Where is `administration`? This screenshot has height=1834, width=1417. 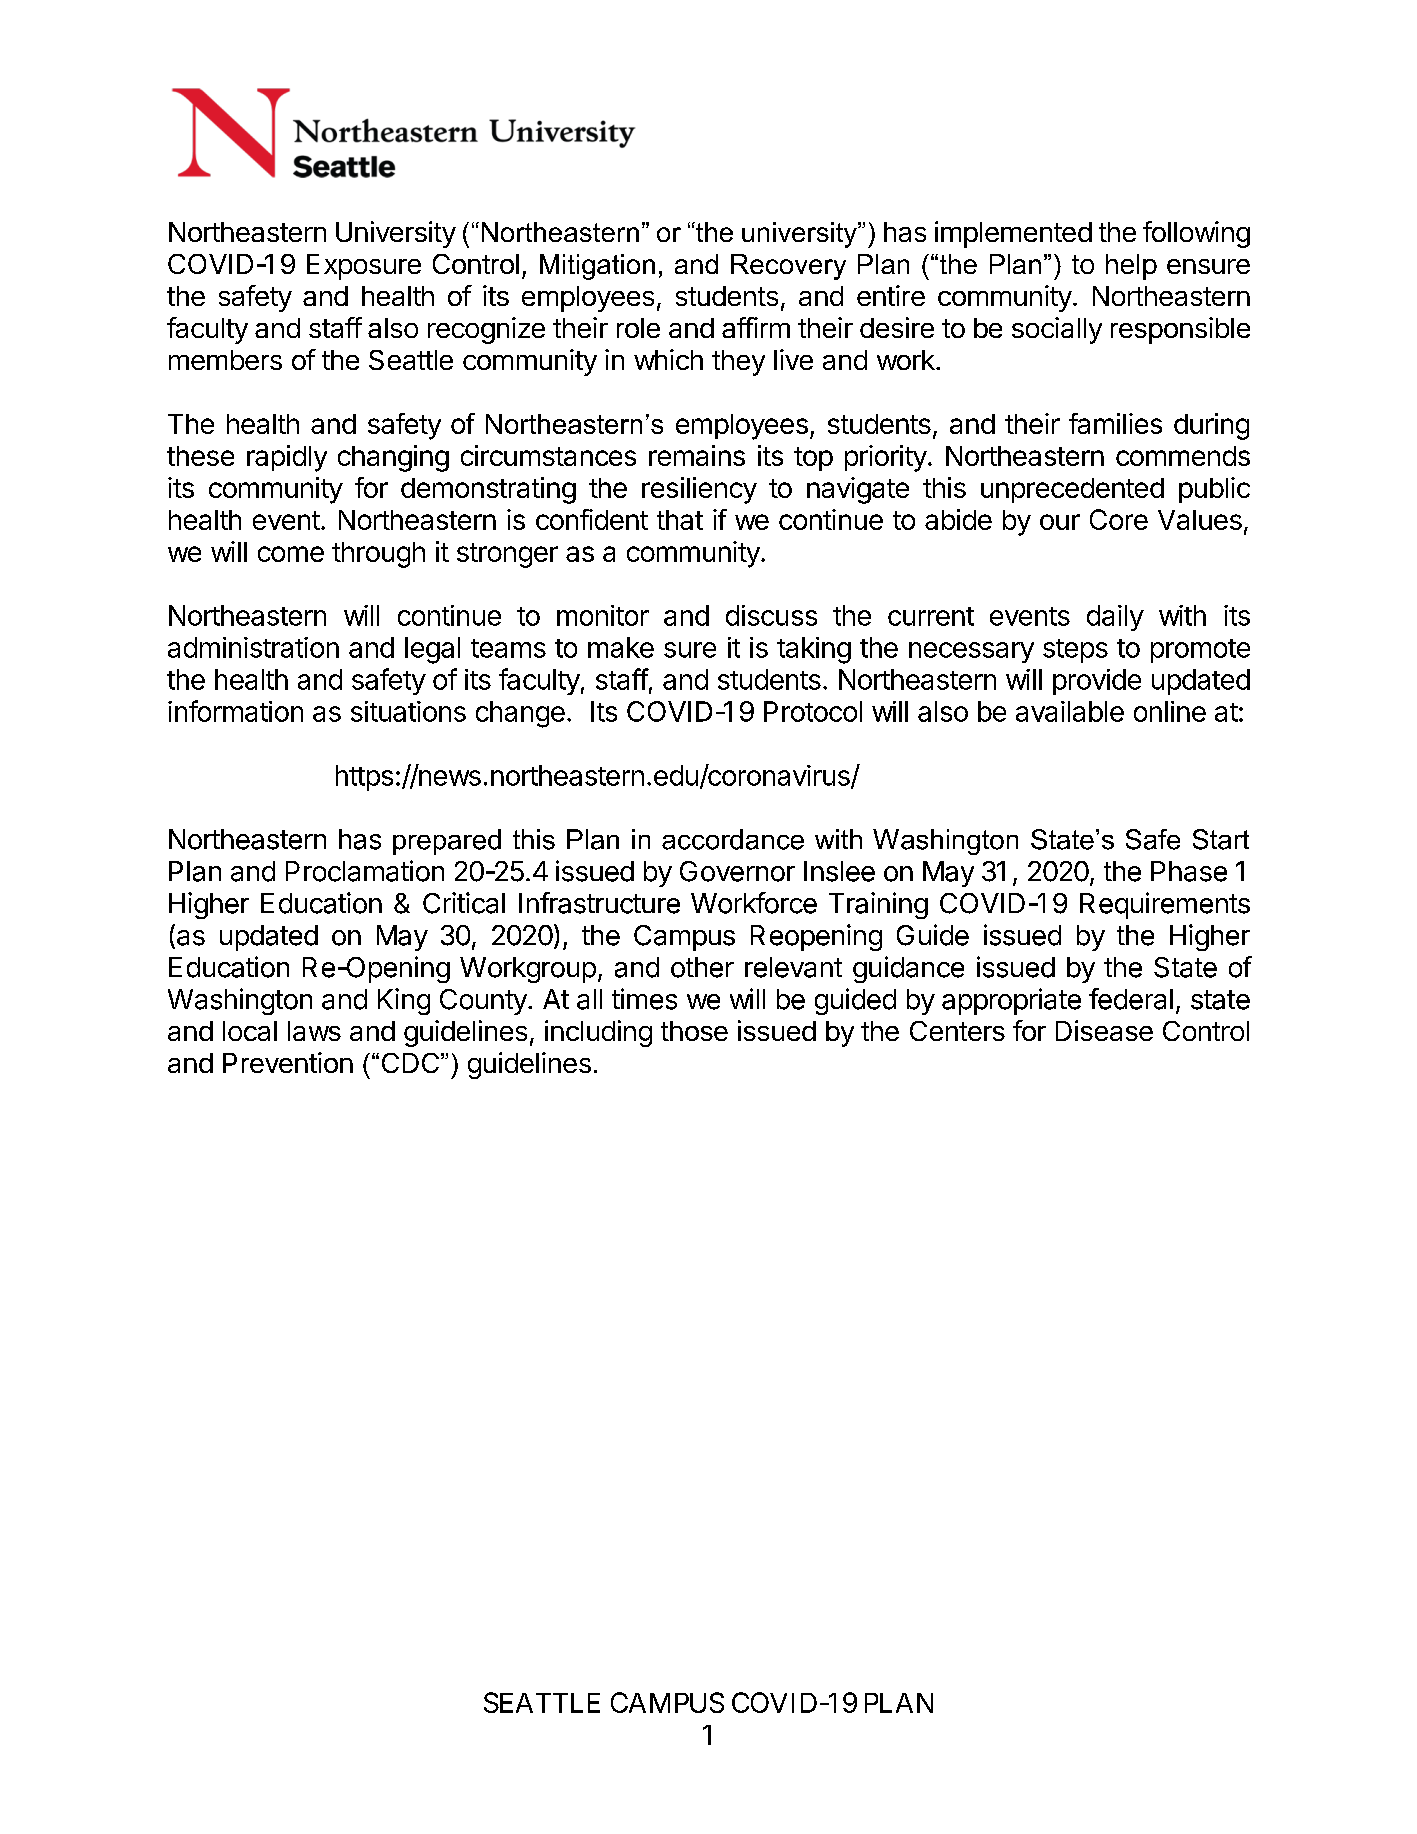 administration is located at coordinates (253, 647).
